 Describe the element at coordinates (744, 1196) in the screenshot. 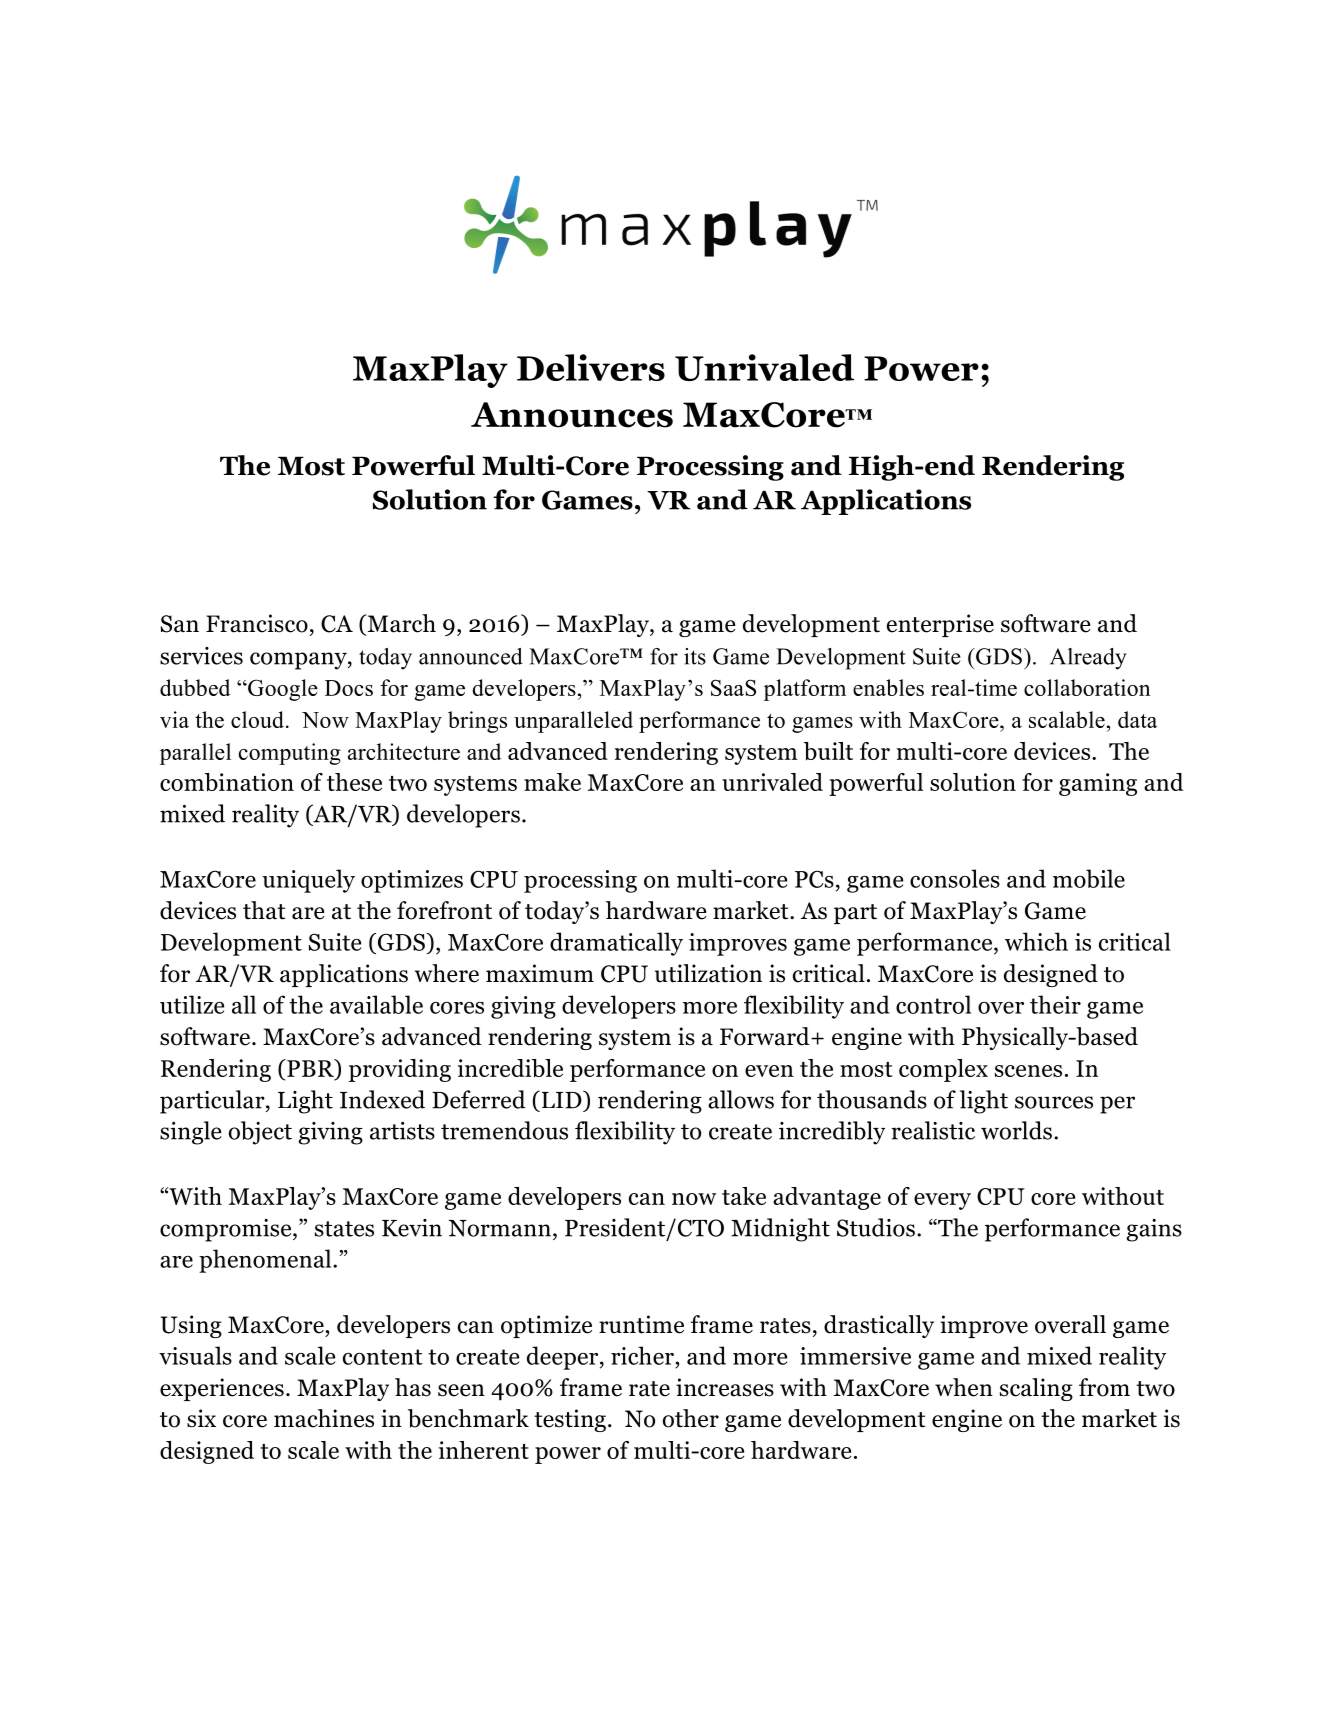

I see `take` at that location.
